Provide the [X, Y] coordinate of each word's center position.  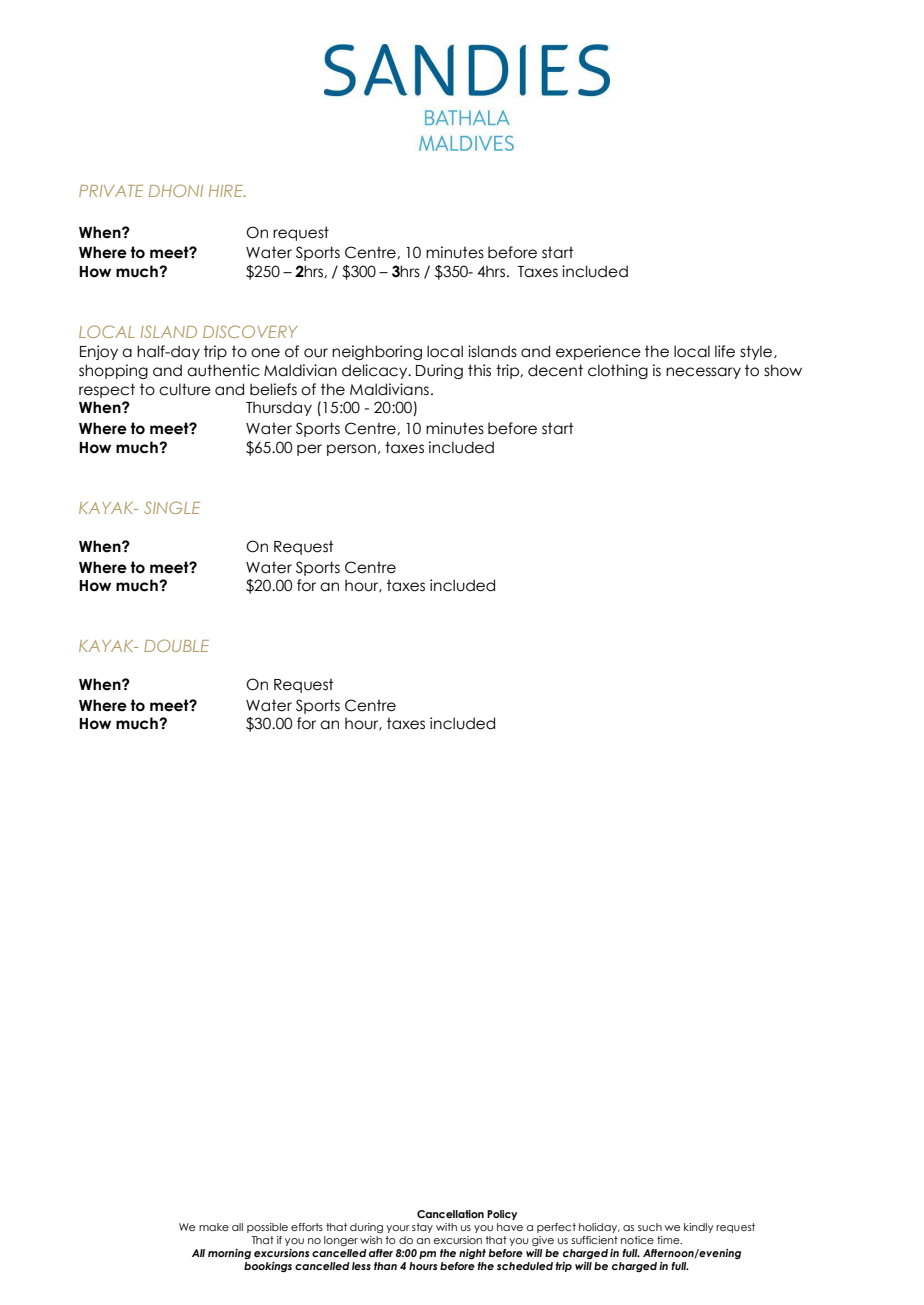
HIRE [227, 191]
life [725, 351]
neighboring [377, 352]
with [446, 1227]
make [214, 1227]
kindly [698, 1228]
